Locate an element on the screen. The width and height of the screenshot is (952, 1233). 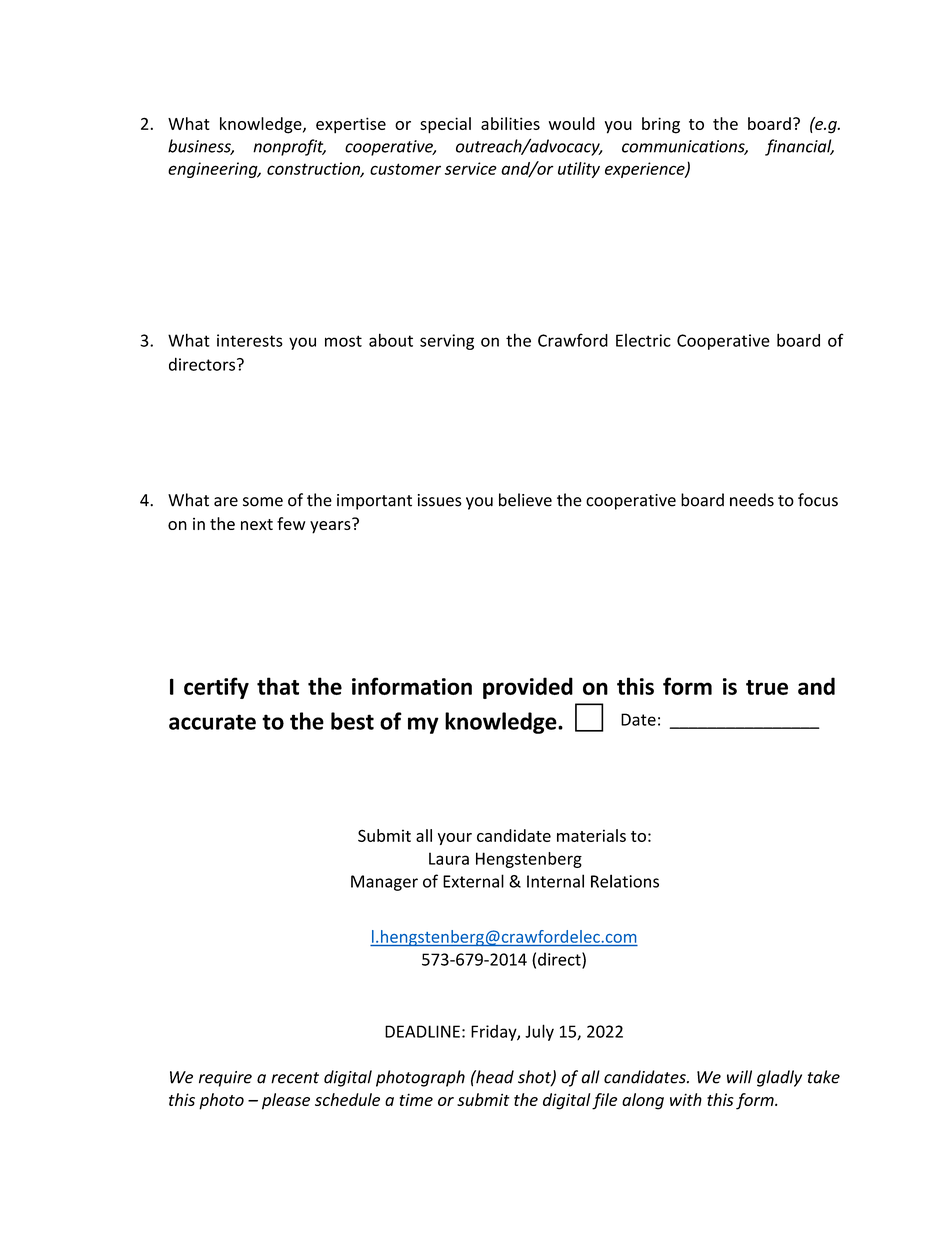
provided is located at coordinates (528, 688).
